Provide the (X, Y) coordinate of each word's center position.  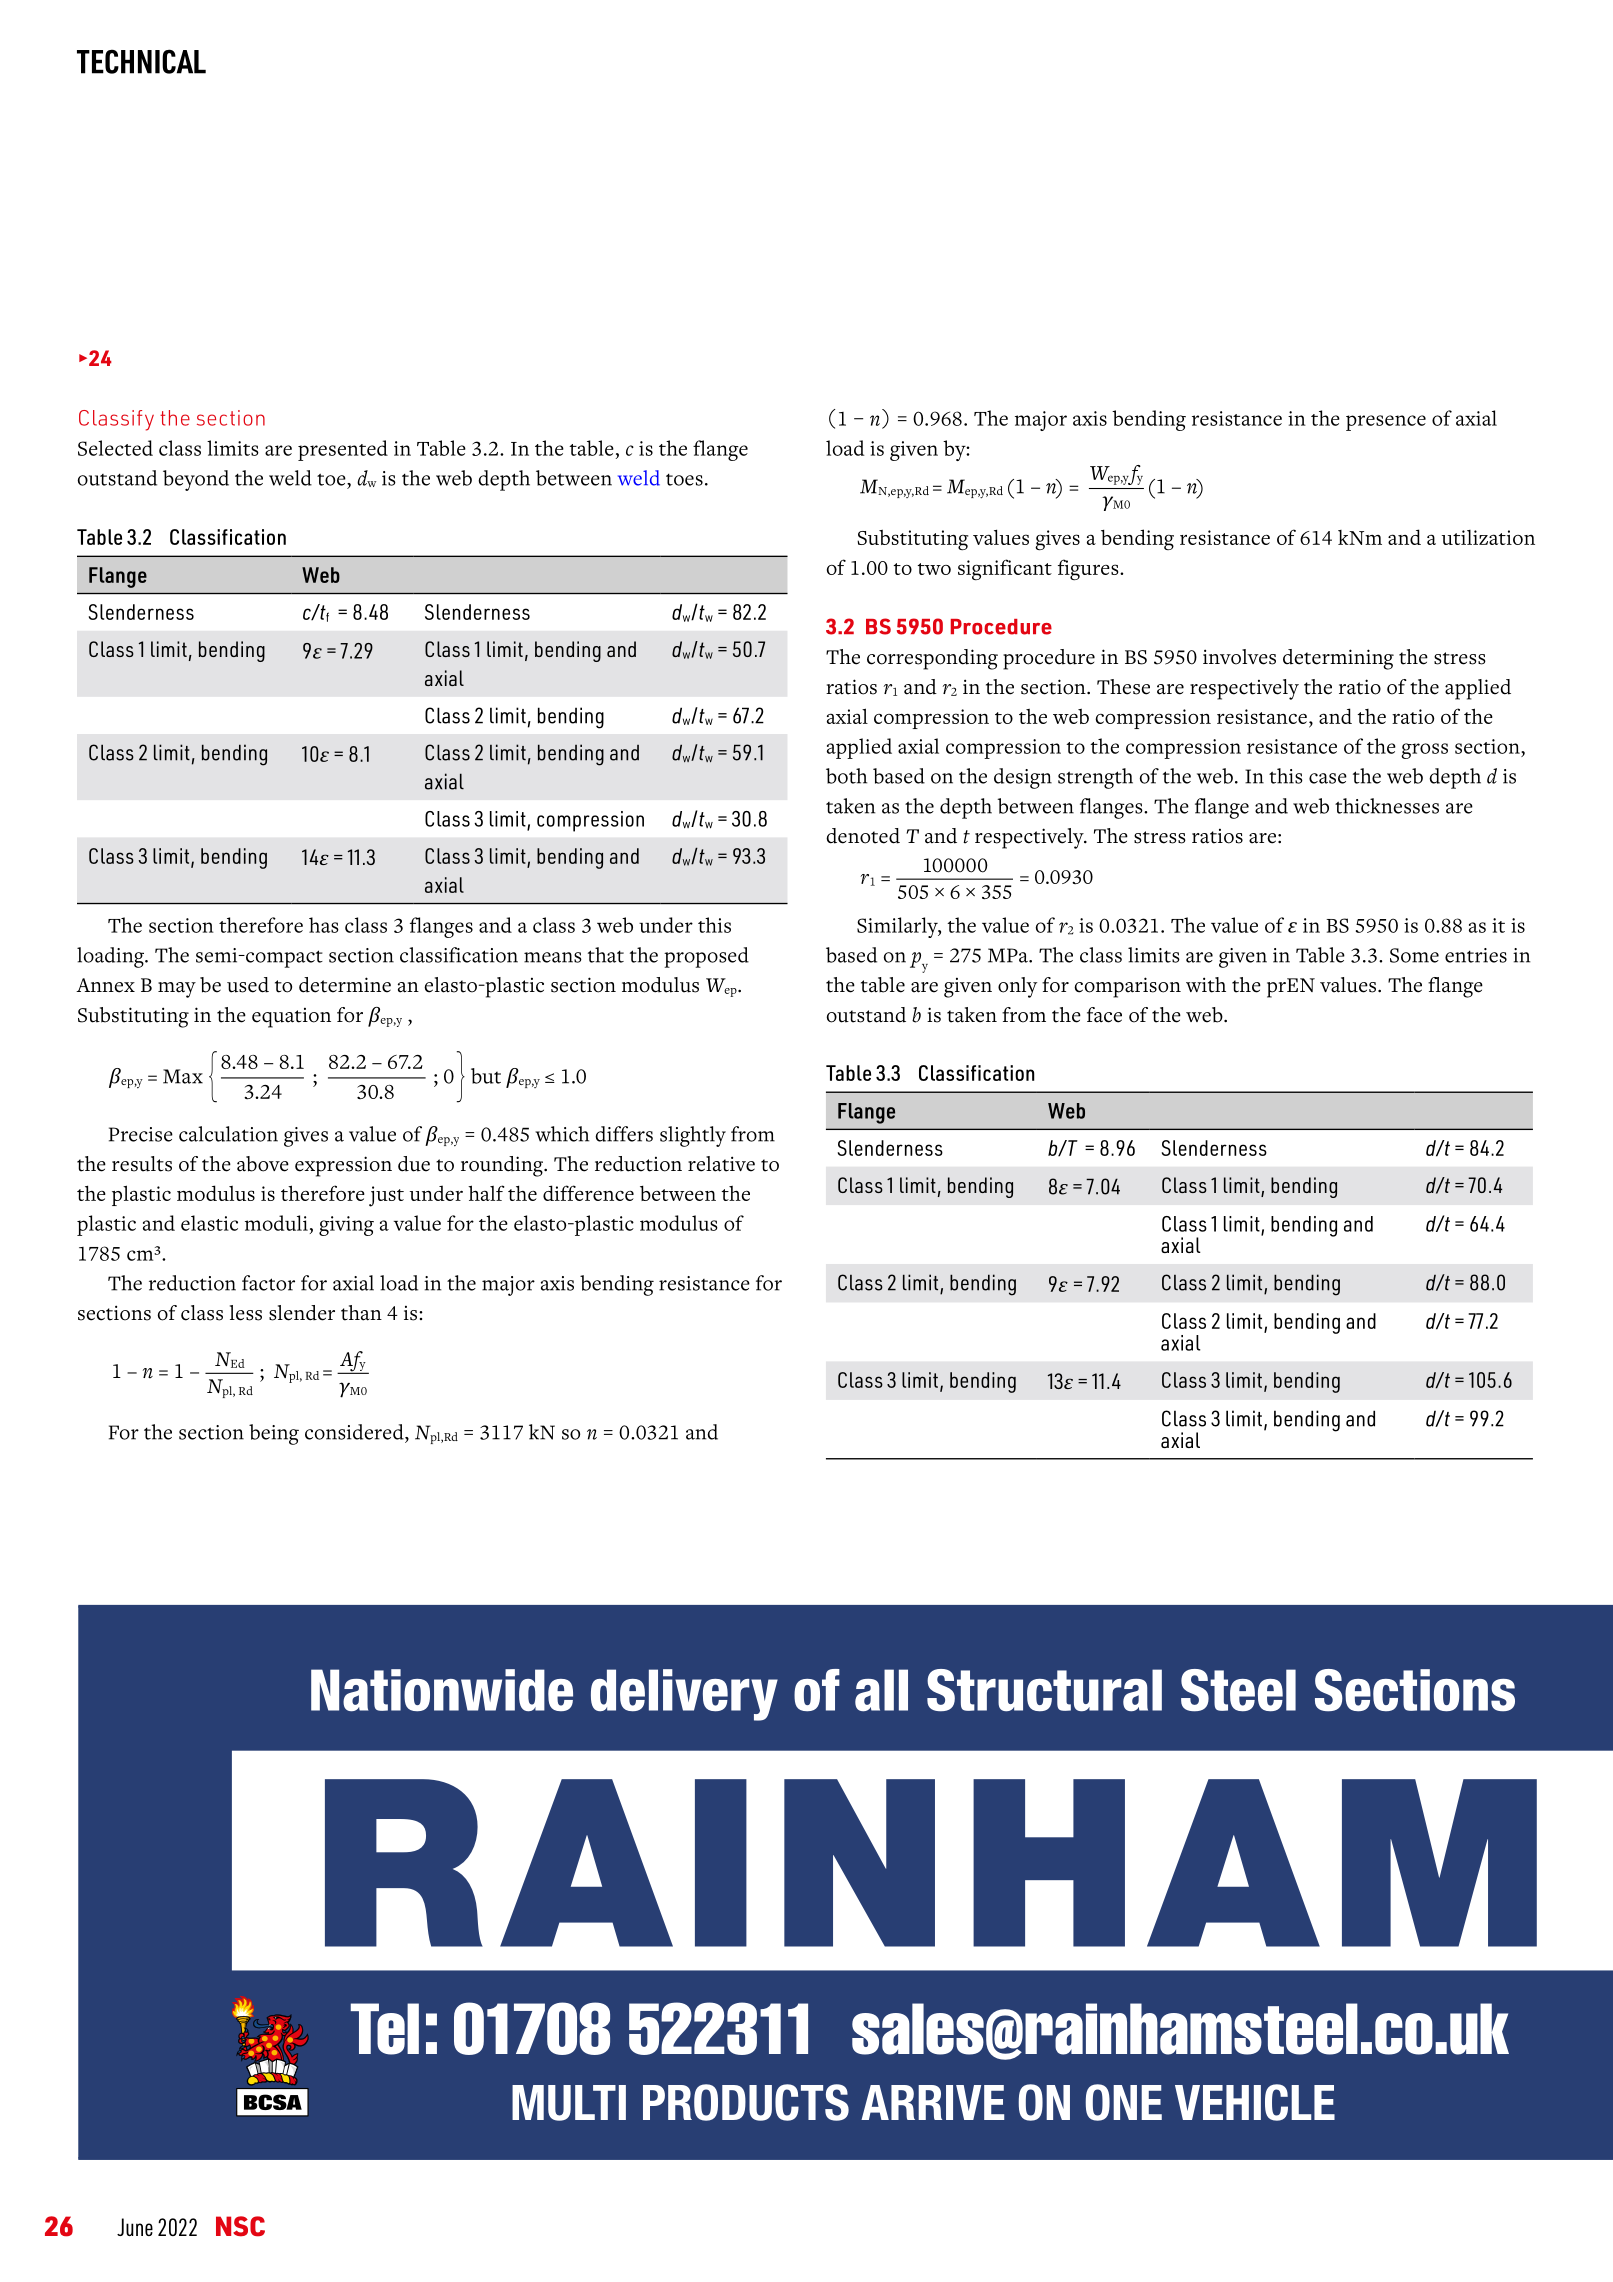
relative (721, 1164)
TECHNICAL (141, 61)
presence (1386, 423)
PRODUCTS (746, 2102)
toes (684, 479)
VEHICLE (1255, 2102)
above (263, 1164)
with (1206, 985)
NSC (240, 2226)
